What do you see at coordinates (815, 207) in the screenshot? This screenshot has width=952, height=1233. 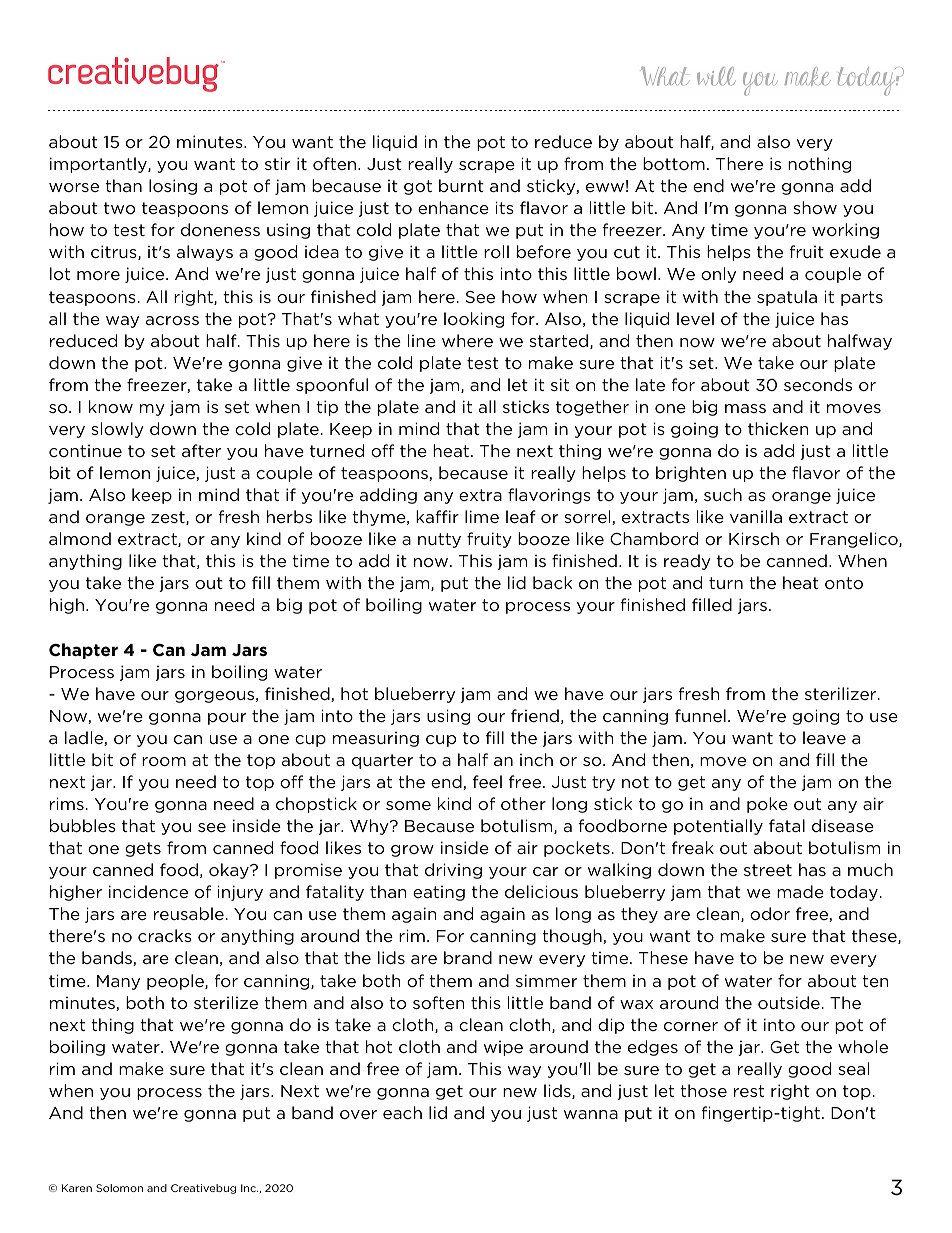 I see `show` at bounding box center [815, 207].
